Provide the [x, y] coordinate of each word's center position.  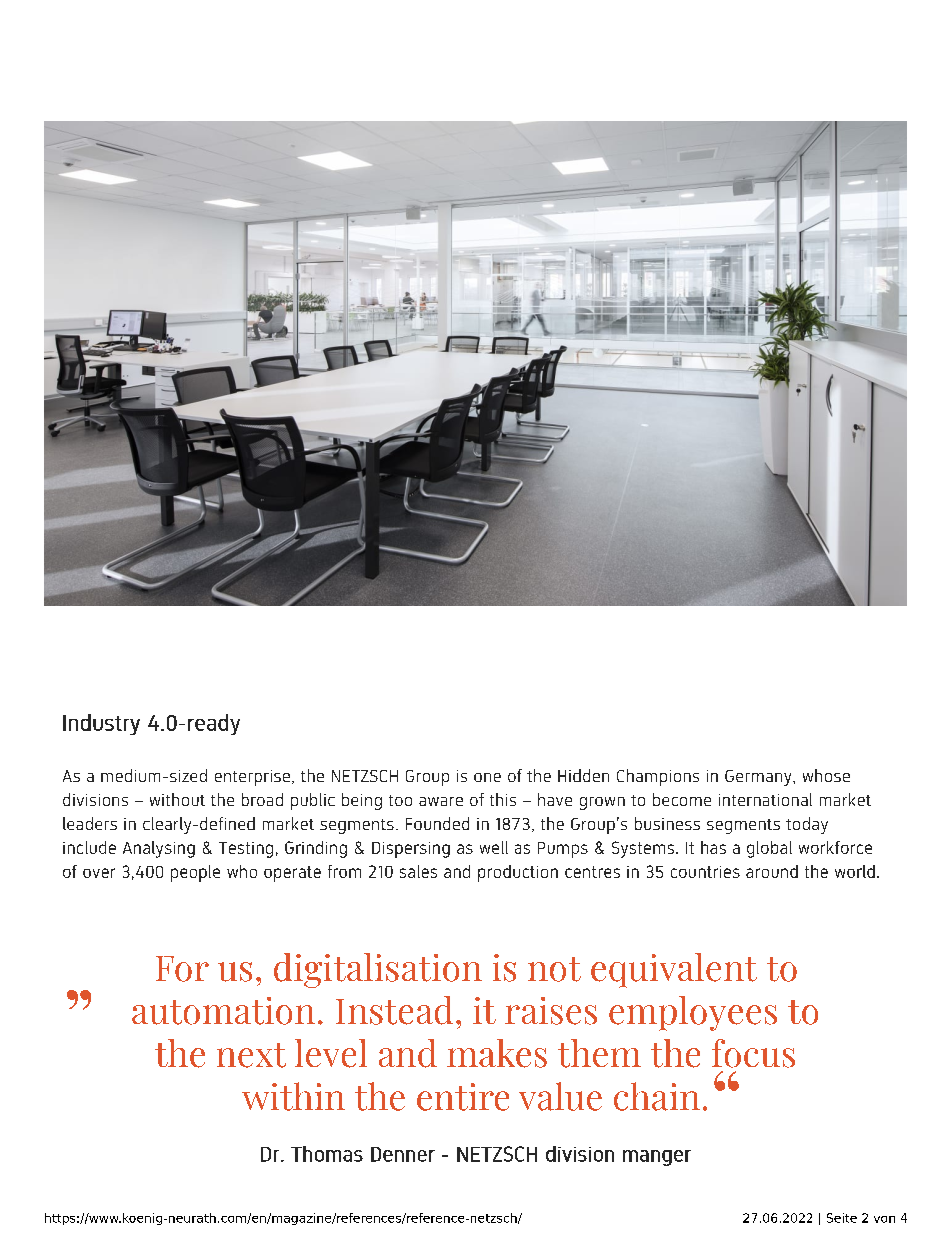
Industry [101, 724]
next [251, 1055]
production [518, 873]
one [487, 777]
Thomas [327, 1154]
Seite [842, 1218]
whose [826, 775]
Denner [403, 1154]
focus [753, 1053]
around [772, 871]
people [195, 873]
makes [497, 1053]
